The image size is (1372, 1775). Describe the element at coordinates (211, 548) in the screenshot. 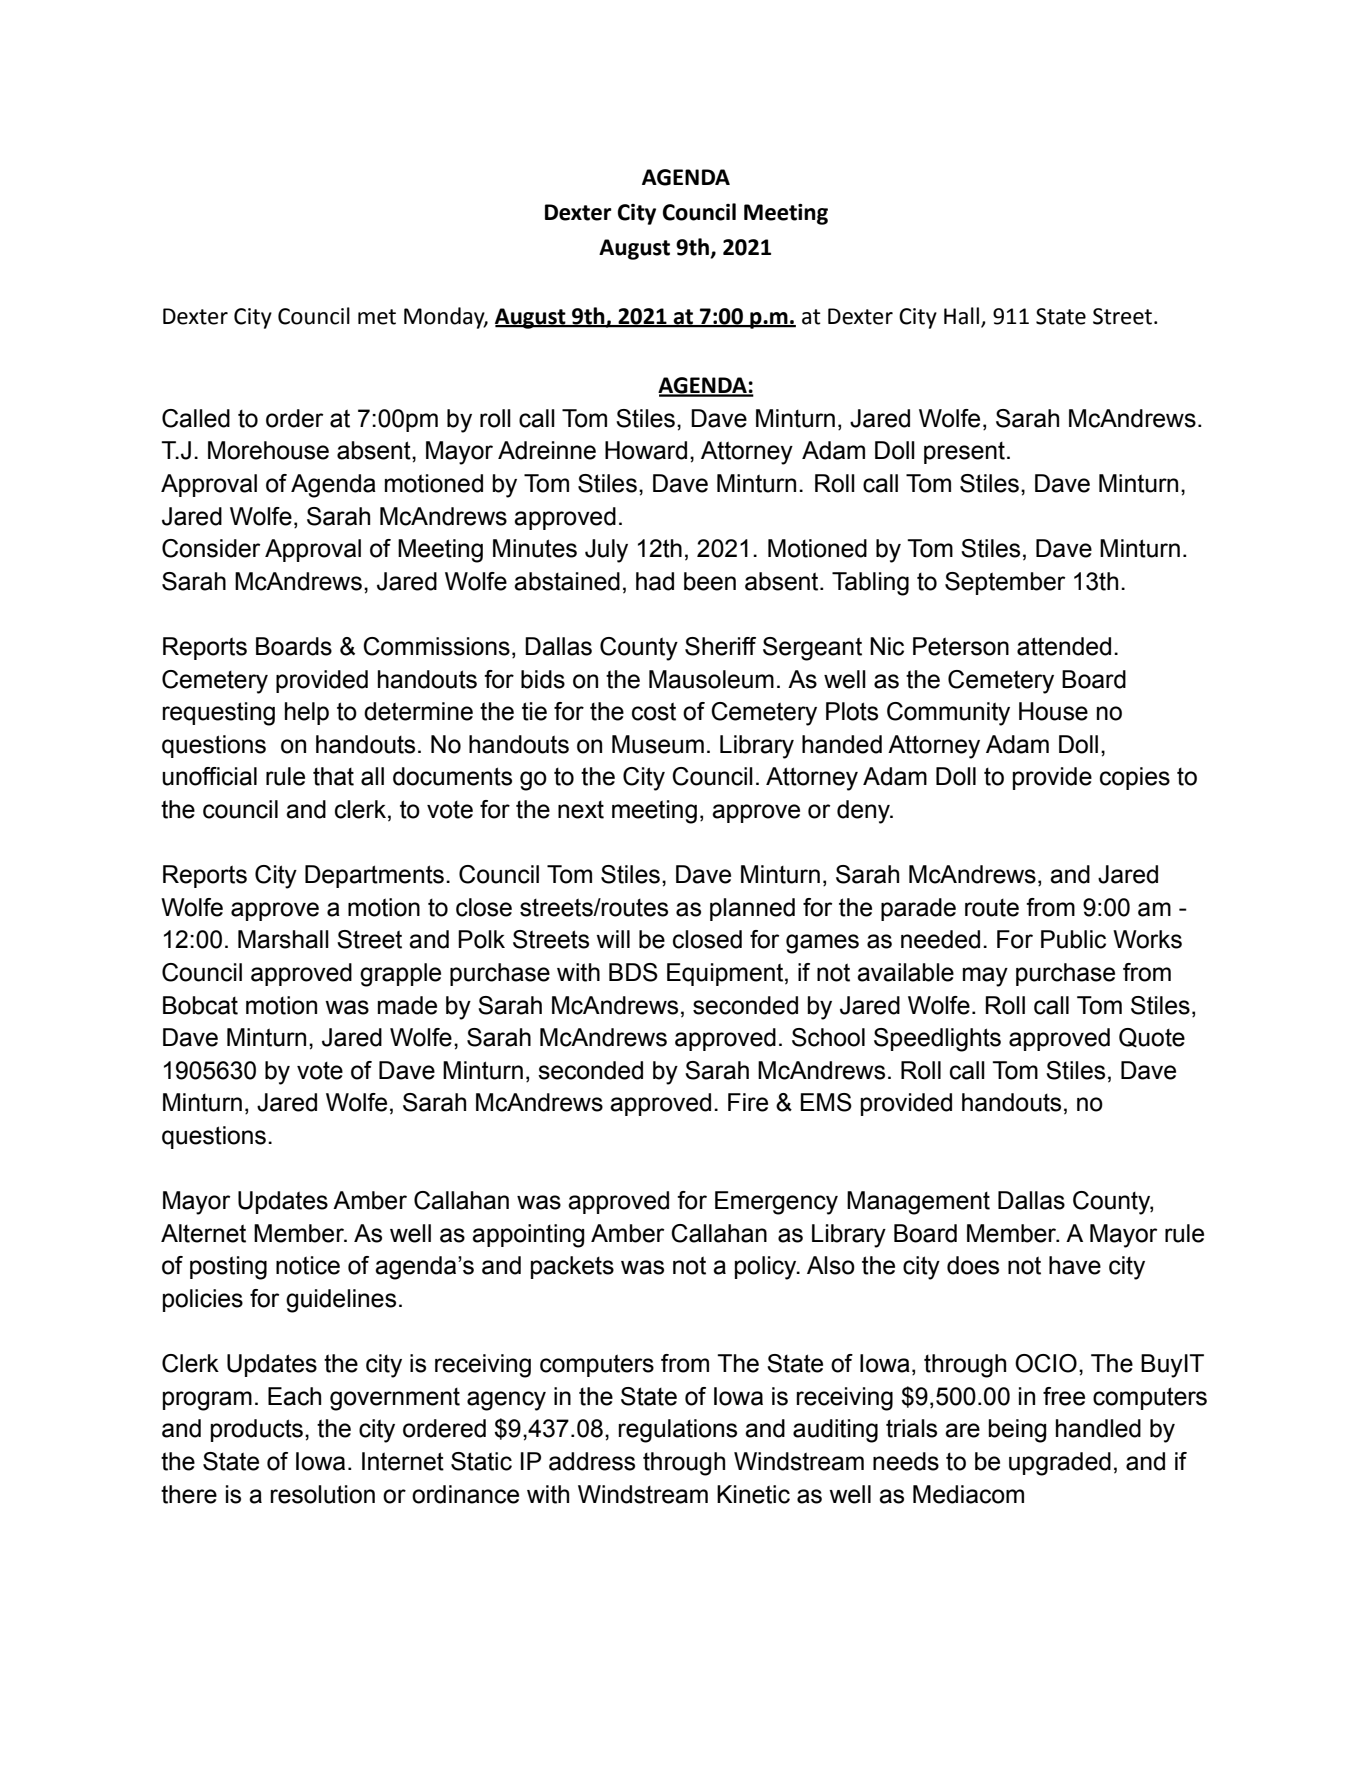

I see `Consider` at that location.
